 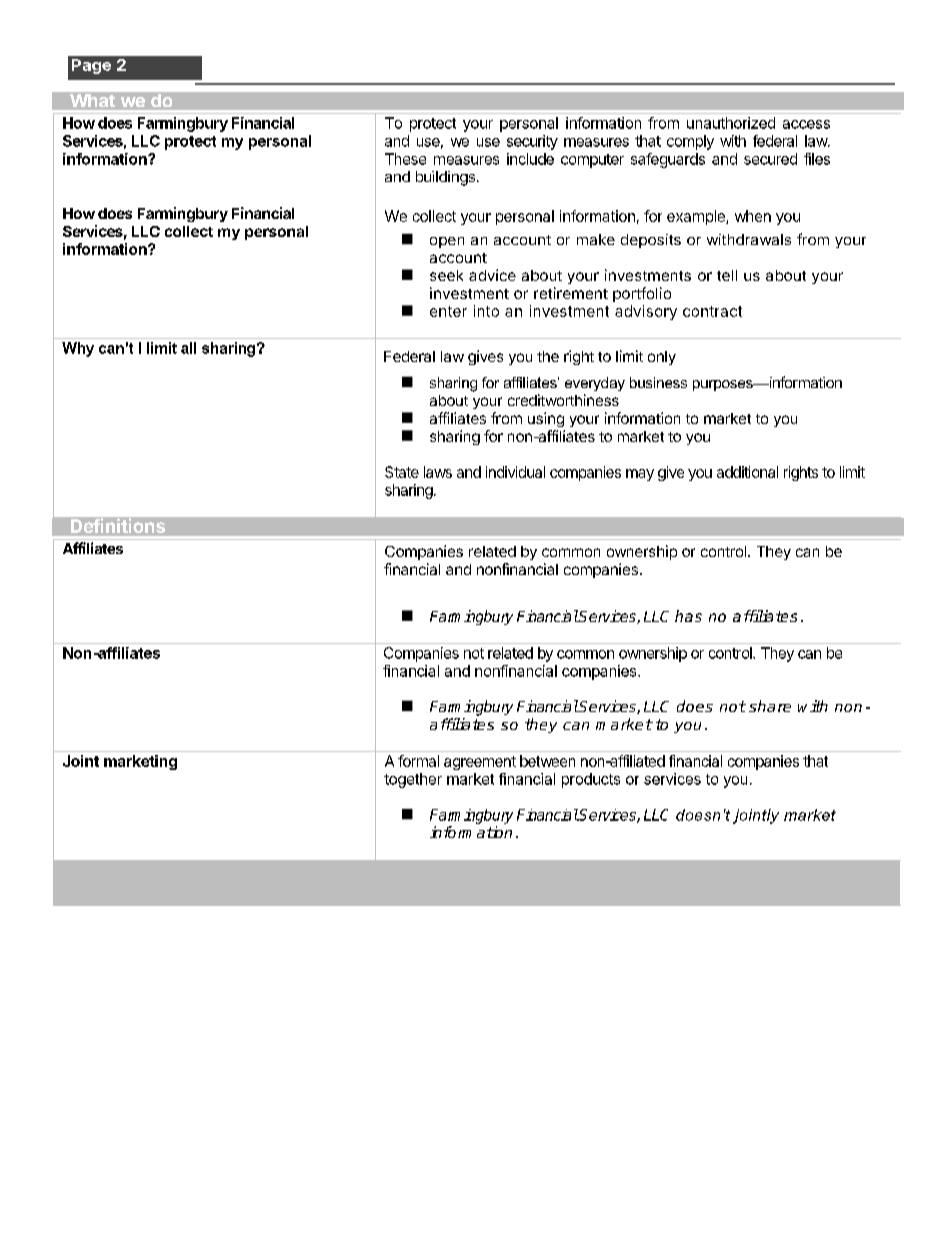 What do you see at coordinates (448, 311) in the screenshot?
I see `enter` at bounding box center [448, 311].
